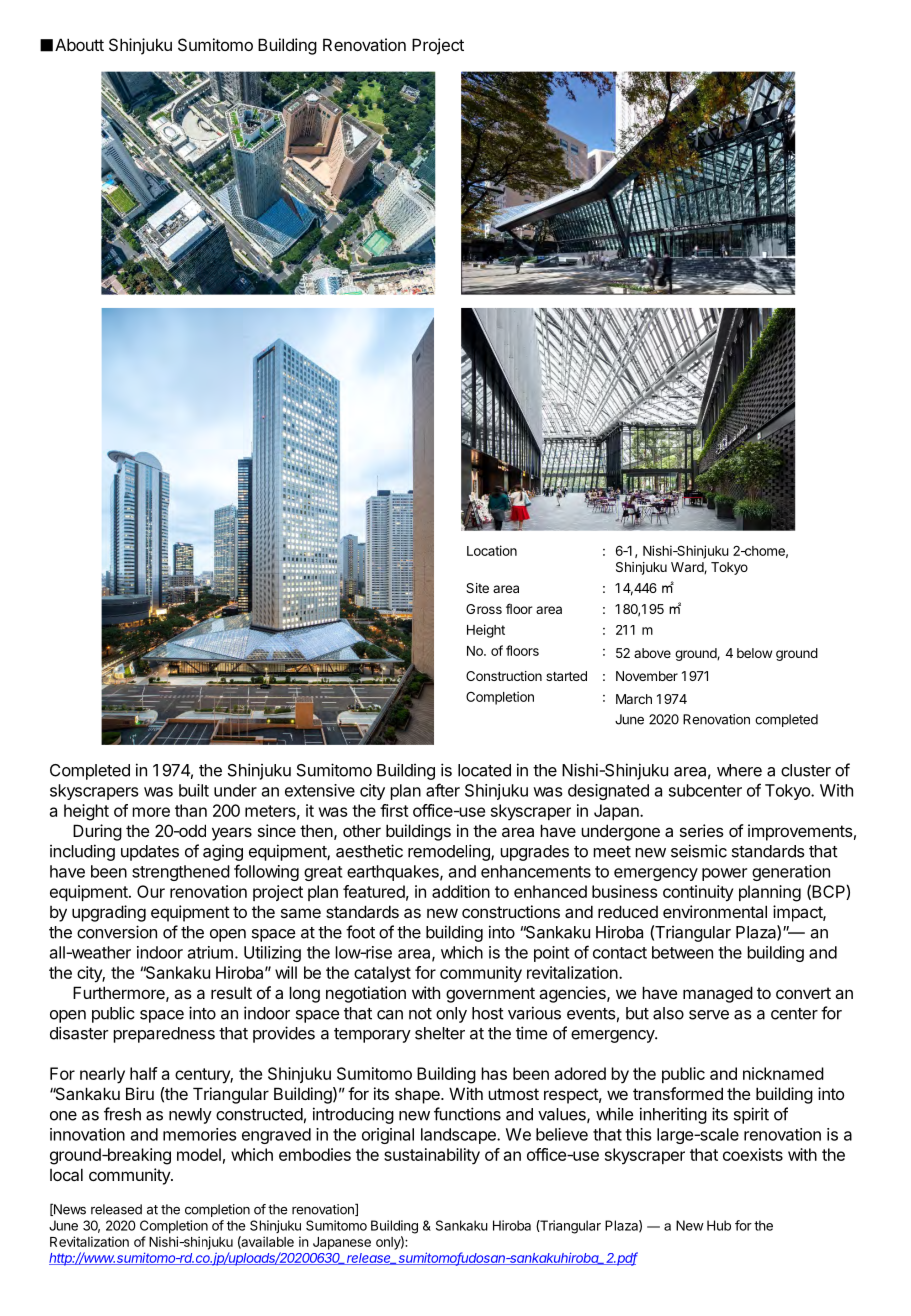 This screenshot has height=1316, width=911. Describe the element at coordinates (477, 588) in the screenshot. I see `Site` at that location.
